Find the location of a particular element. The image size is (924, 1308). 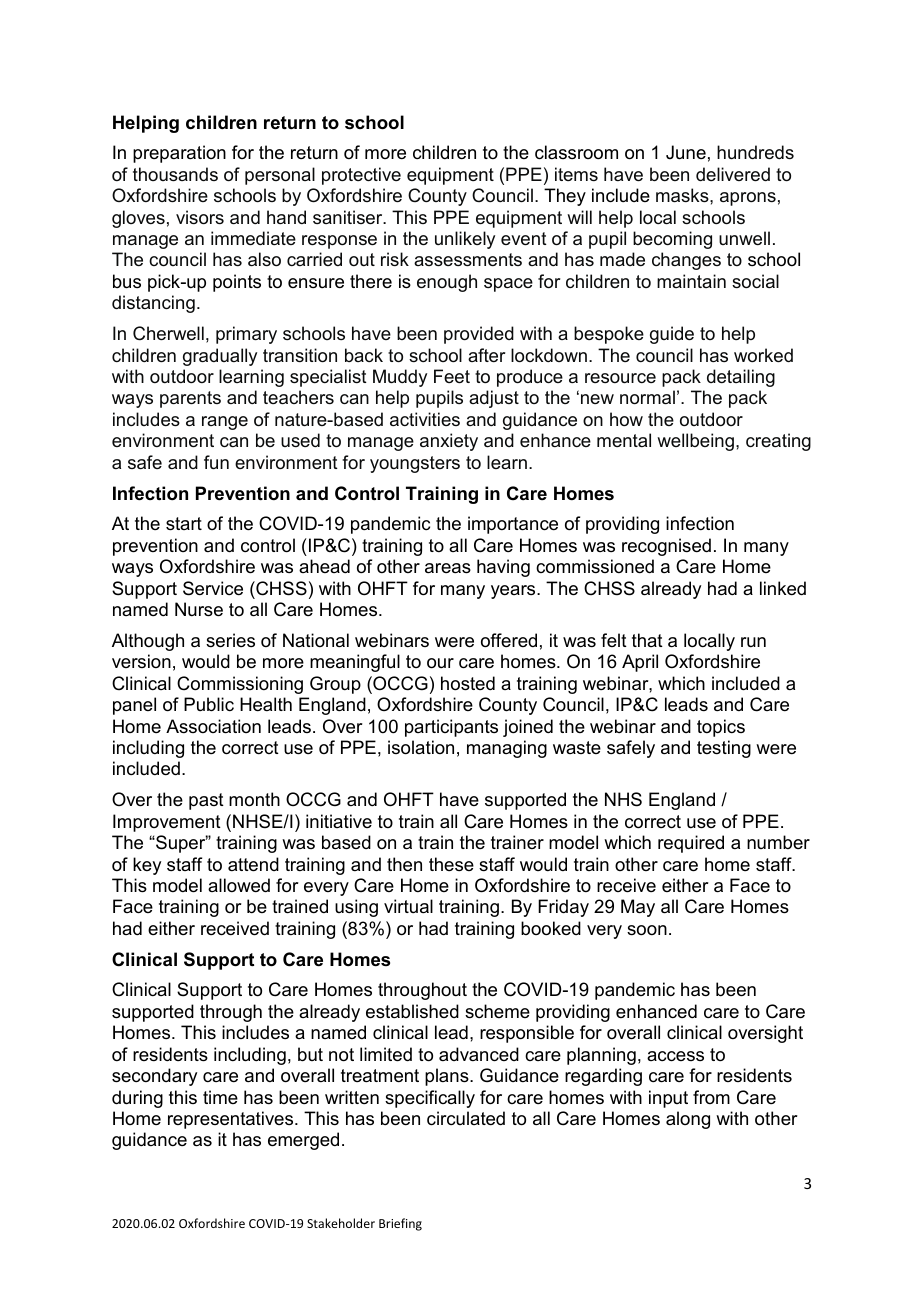

unlikely is located at coordinates (465, 240).
